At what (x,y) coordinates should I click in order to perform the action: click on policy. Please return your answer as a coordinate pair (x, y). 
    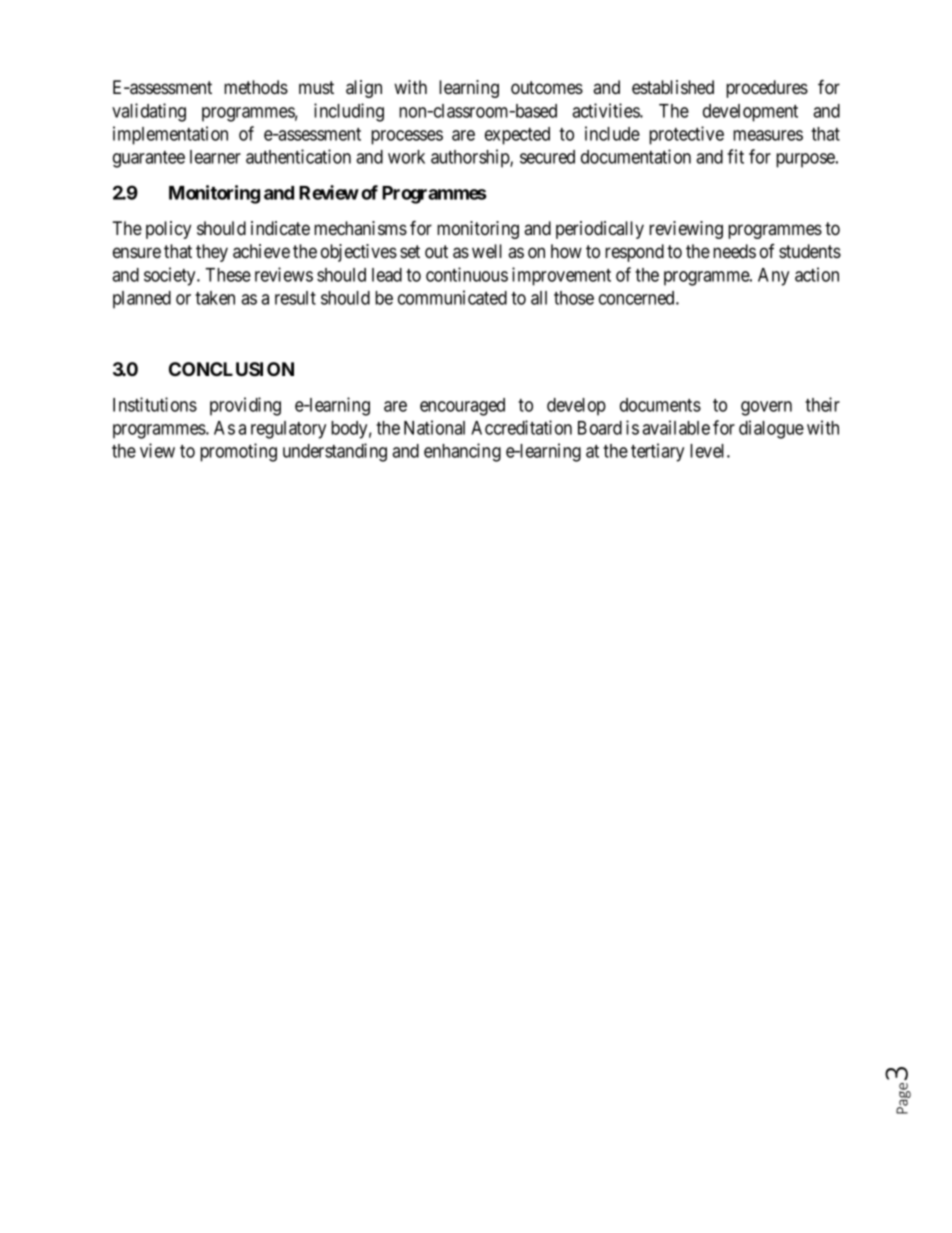
    Looking at the image, I should click on (168, 230).
